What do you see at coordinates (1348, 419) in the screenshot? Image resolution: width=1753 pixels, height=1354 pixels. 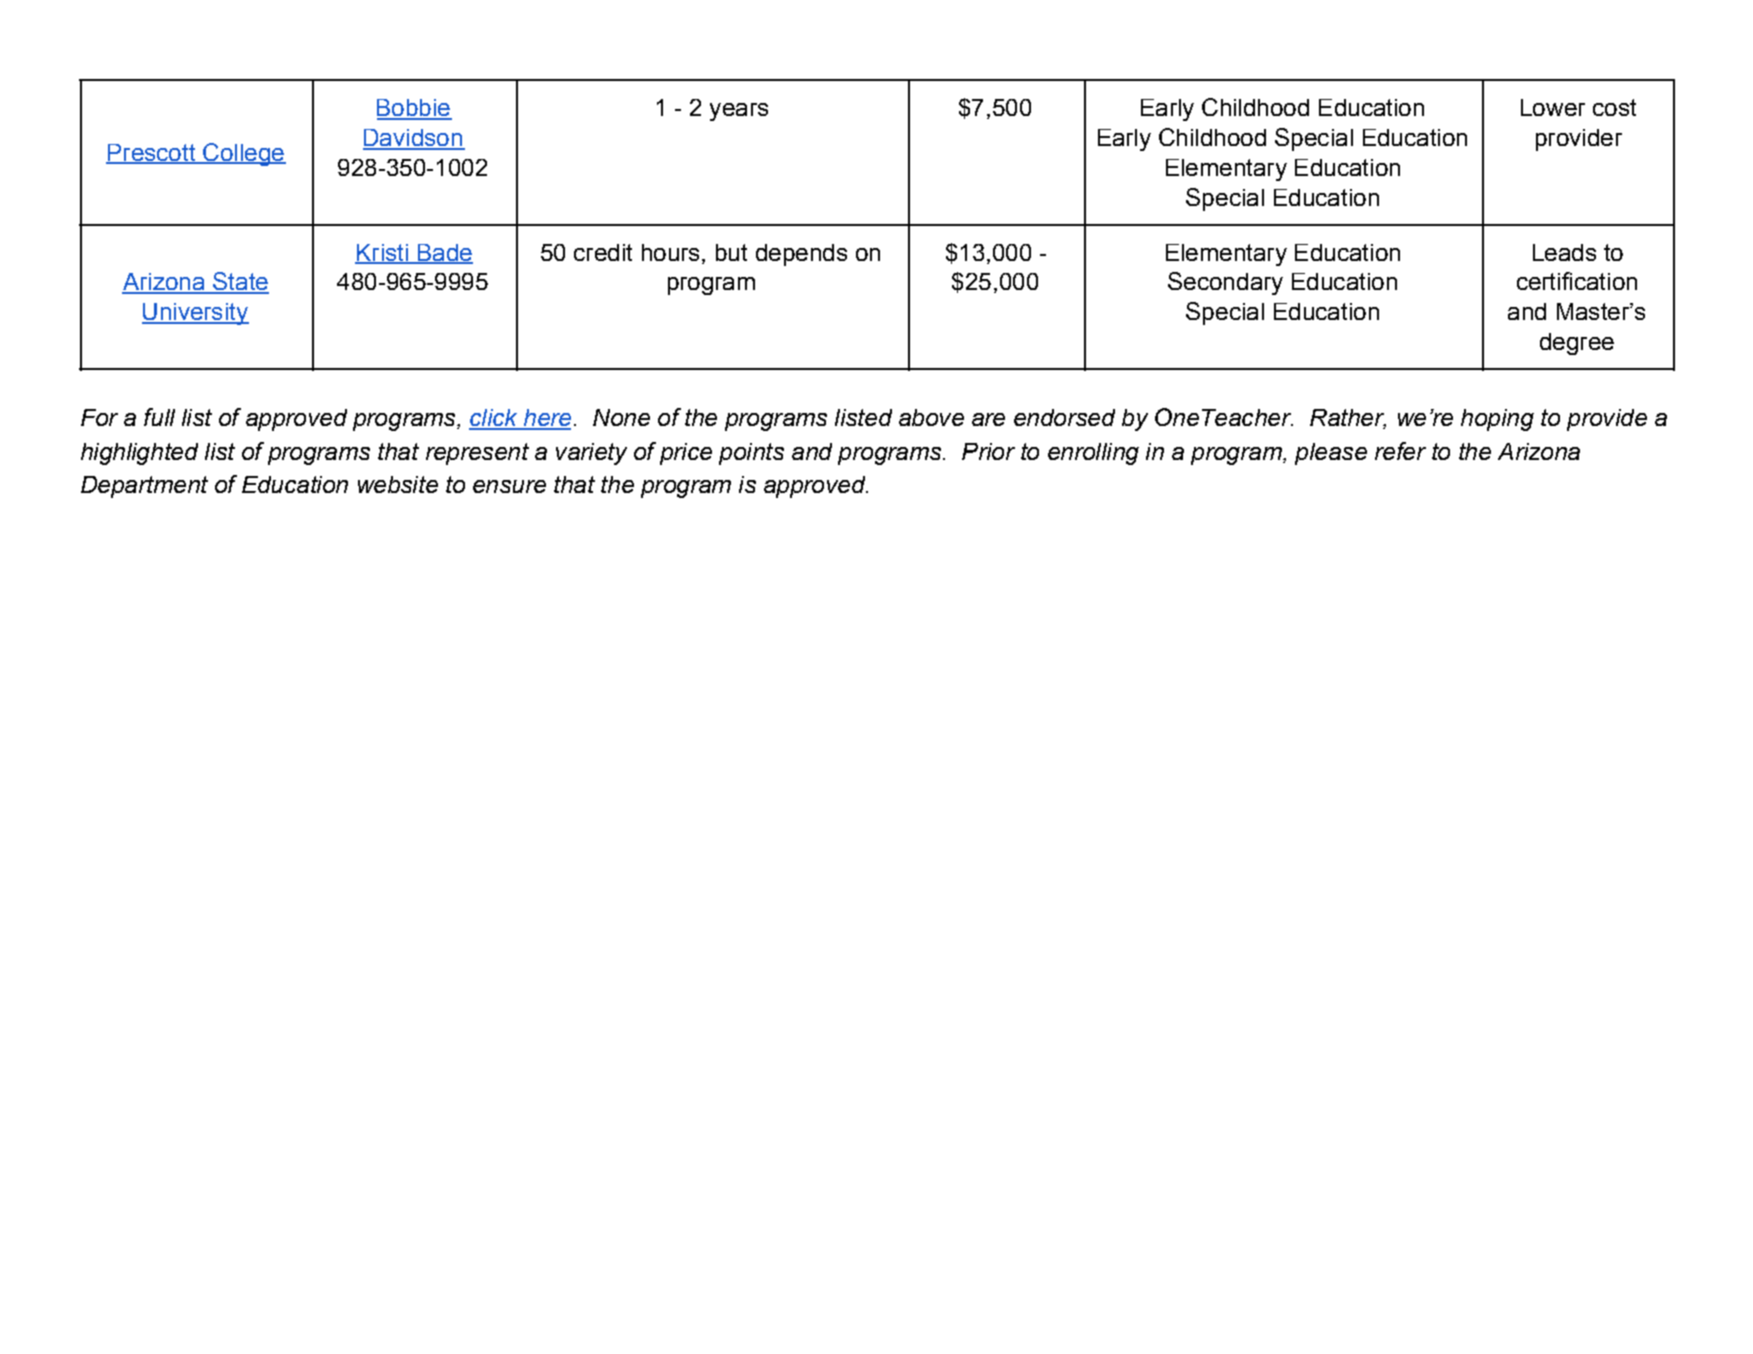 I see `Rather` at bounding box center [1348, 419].
